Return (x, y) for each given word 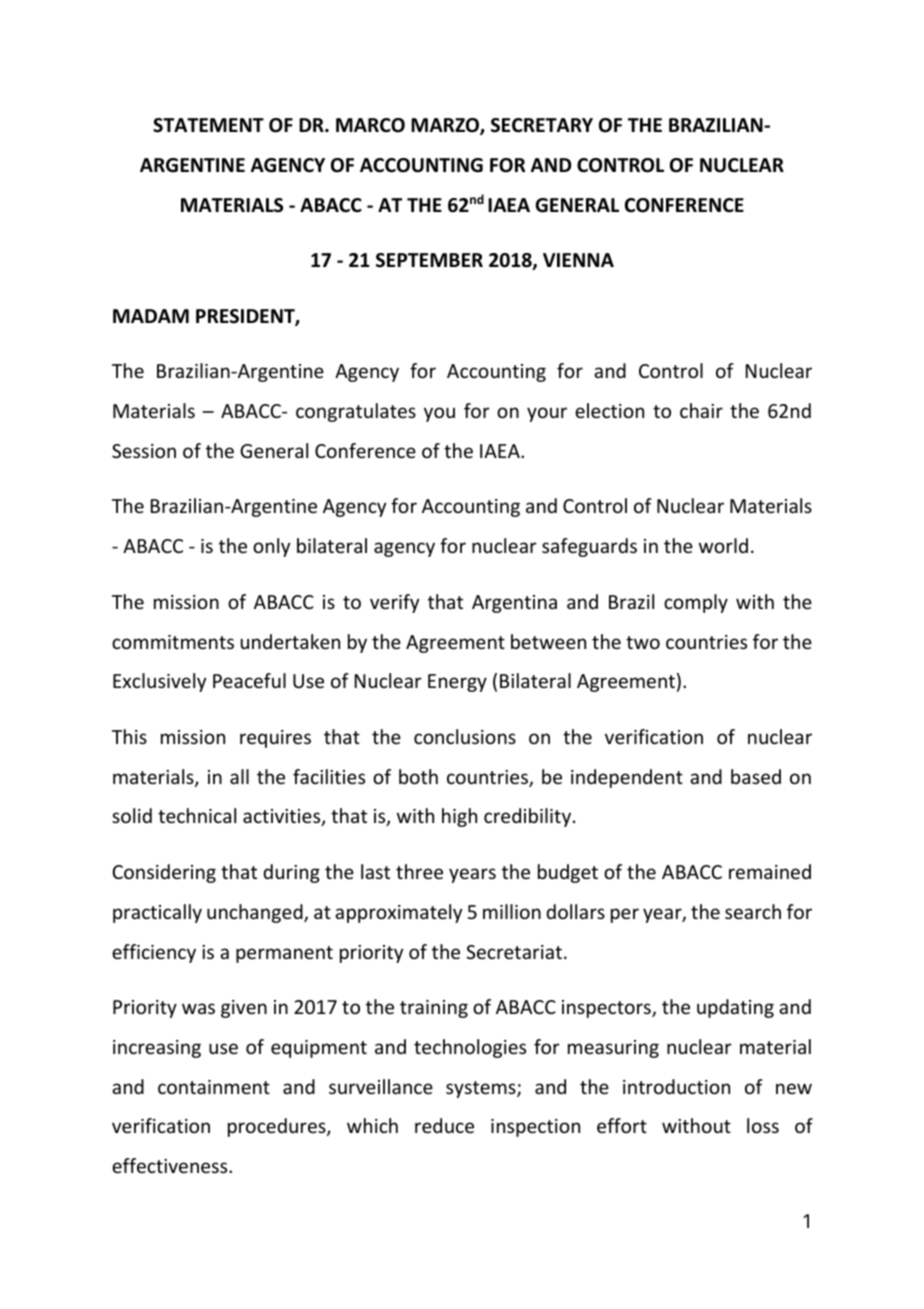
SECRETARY (542, 125)
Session (144, 451)
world (723, 545)
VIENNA (578, 260)
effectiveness (171, 1165)
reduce (444, 1125)
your (547, 414)
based (756, 776)
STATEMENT (208, 125)
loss (763, 1125)
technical (197, 815)
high (459, 817)
